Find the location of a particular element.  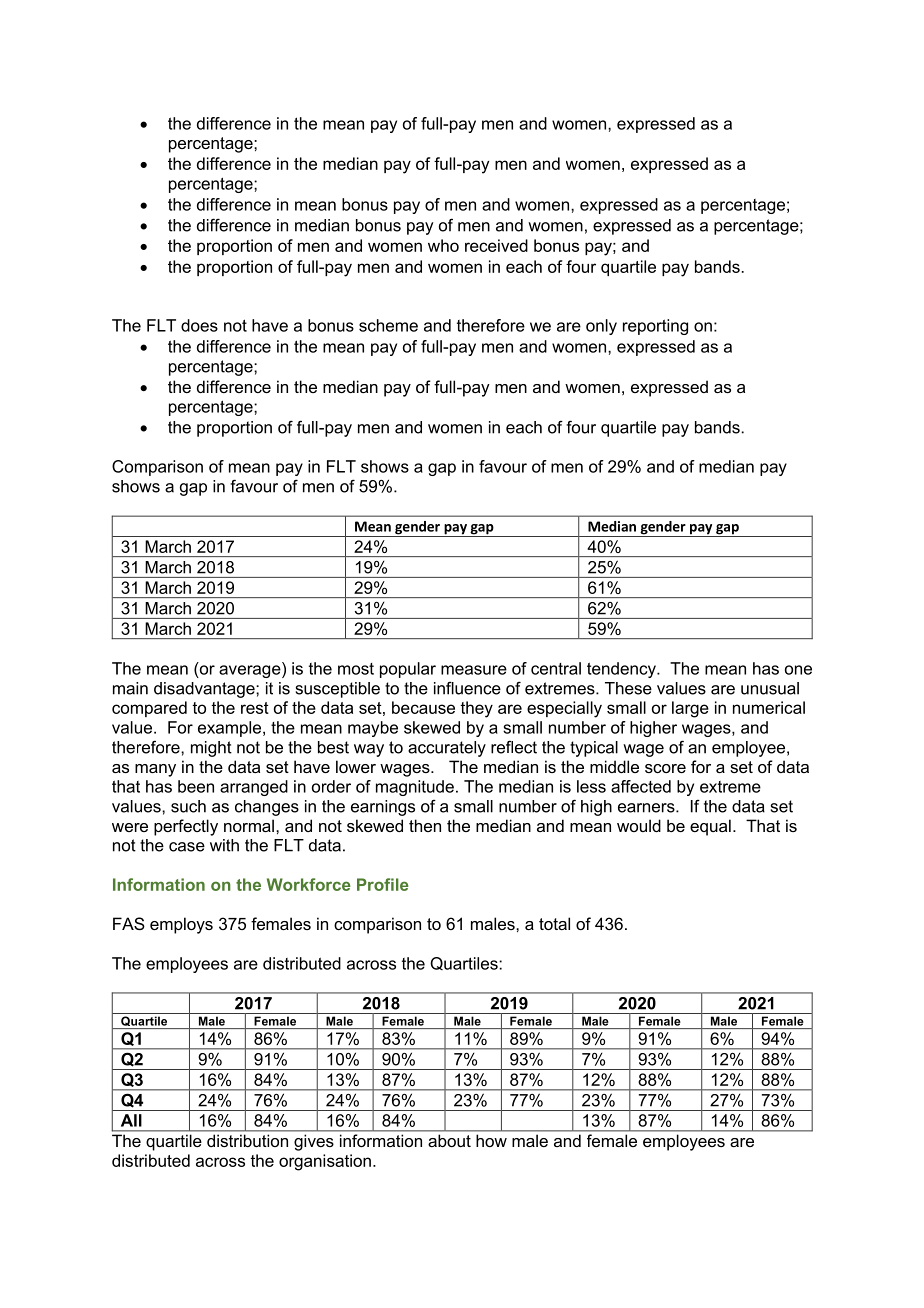

they is located at coordinates (476, 709).
